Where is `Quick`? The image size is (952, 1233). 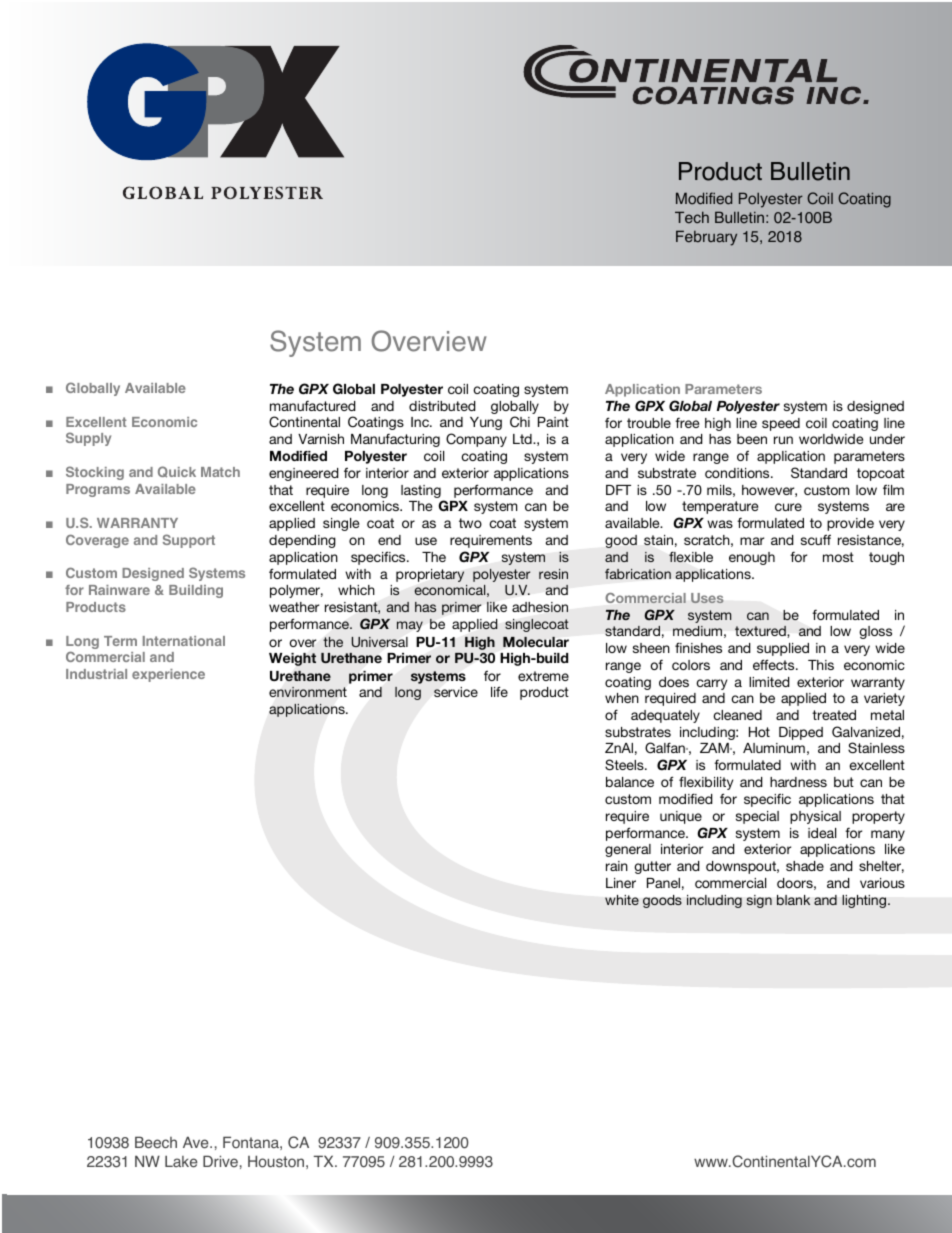
Quick is located at coordinates (177, 472).
